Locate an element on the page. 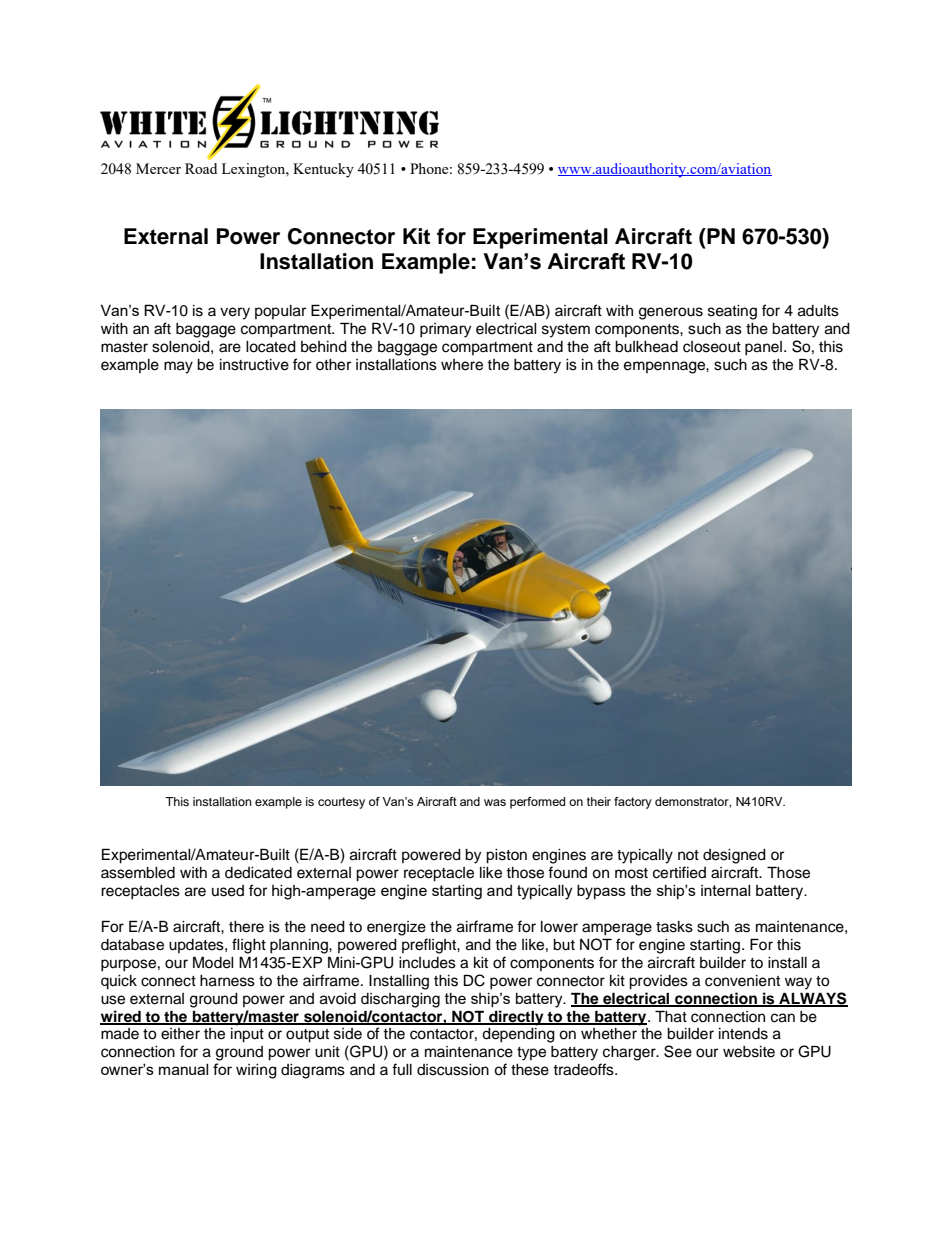 This page has height=1233, width=952. was is located at coordinates (495, 802).
